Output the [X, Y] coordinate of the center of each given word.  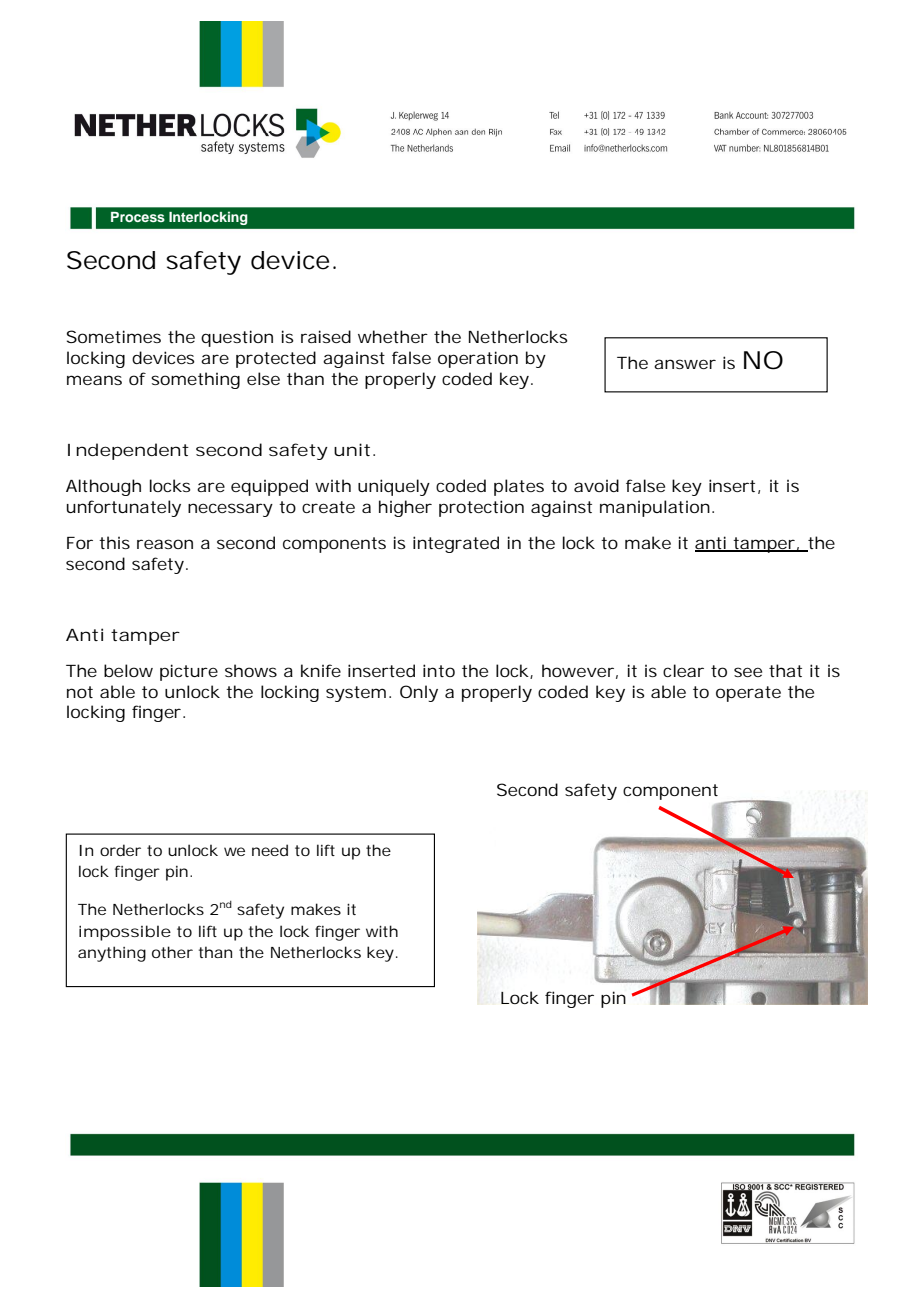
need [270, 850]
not [80, 692]
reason [165, 544]
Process [138, 217]
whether [393, 336]
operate [748, 694]
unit [352, 449]
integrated [456, 544]
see [748, 672]
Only [419, 693]
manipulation [655, 508]
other [172, 952]
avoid [596, 485]
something [195, 380]
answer [685, 364]
